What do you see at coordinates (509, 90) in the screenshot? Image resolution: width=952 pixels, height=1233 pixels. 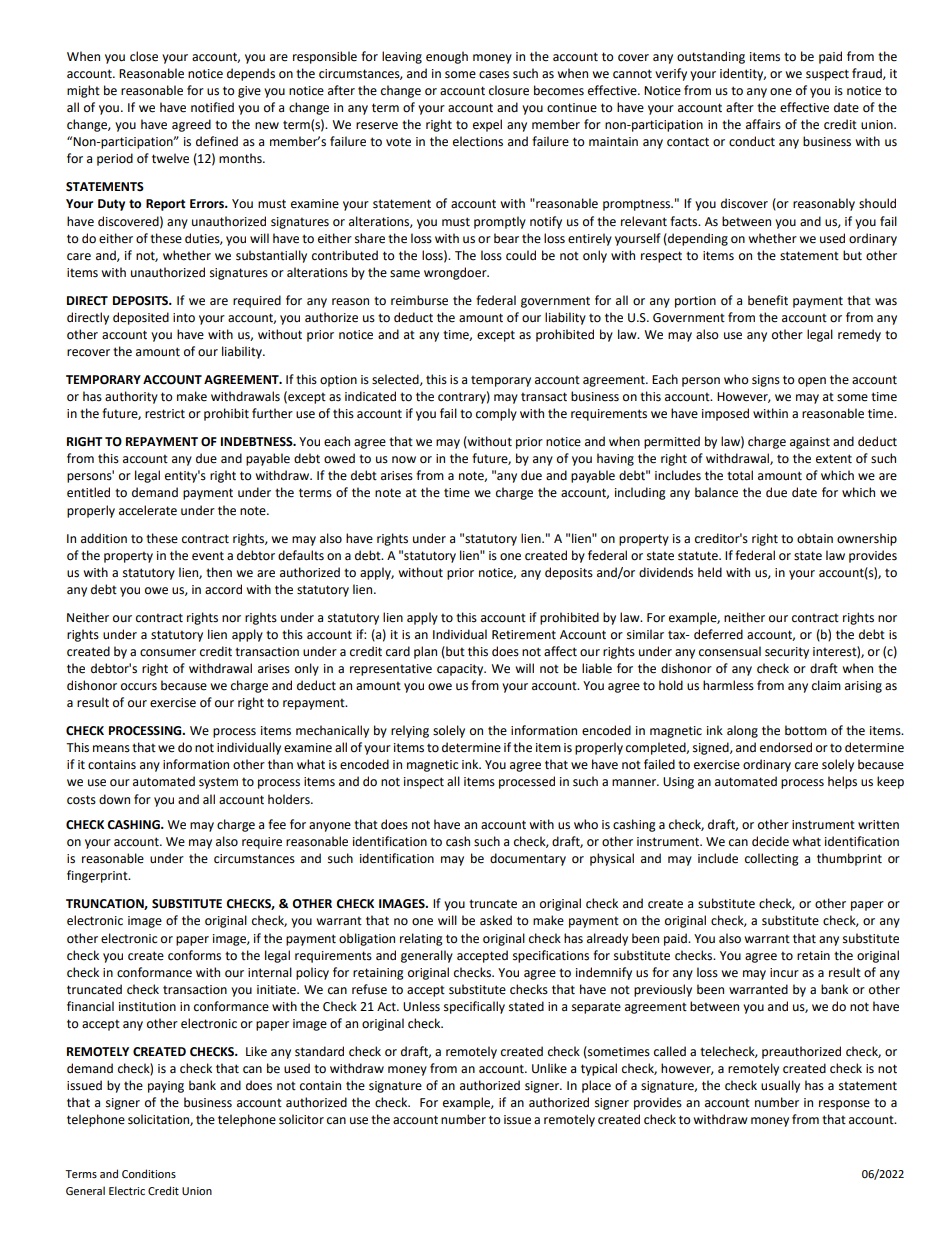 I see `closure` at bounding box center [509, 90].
